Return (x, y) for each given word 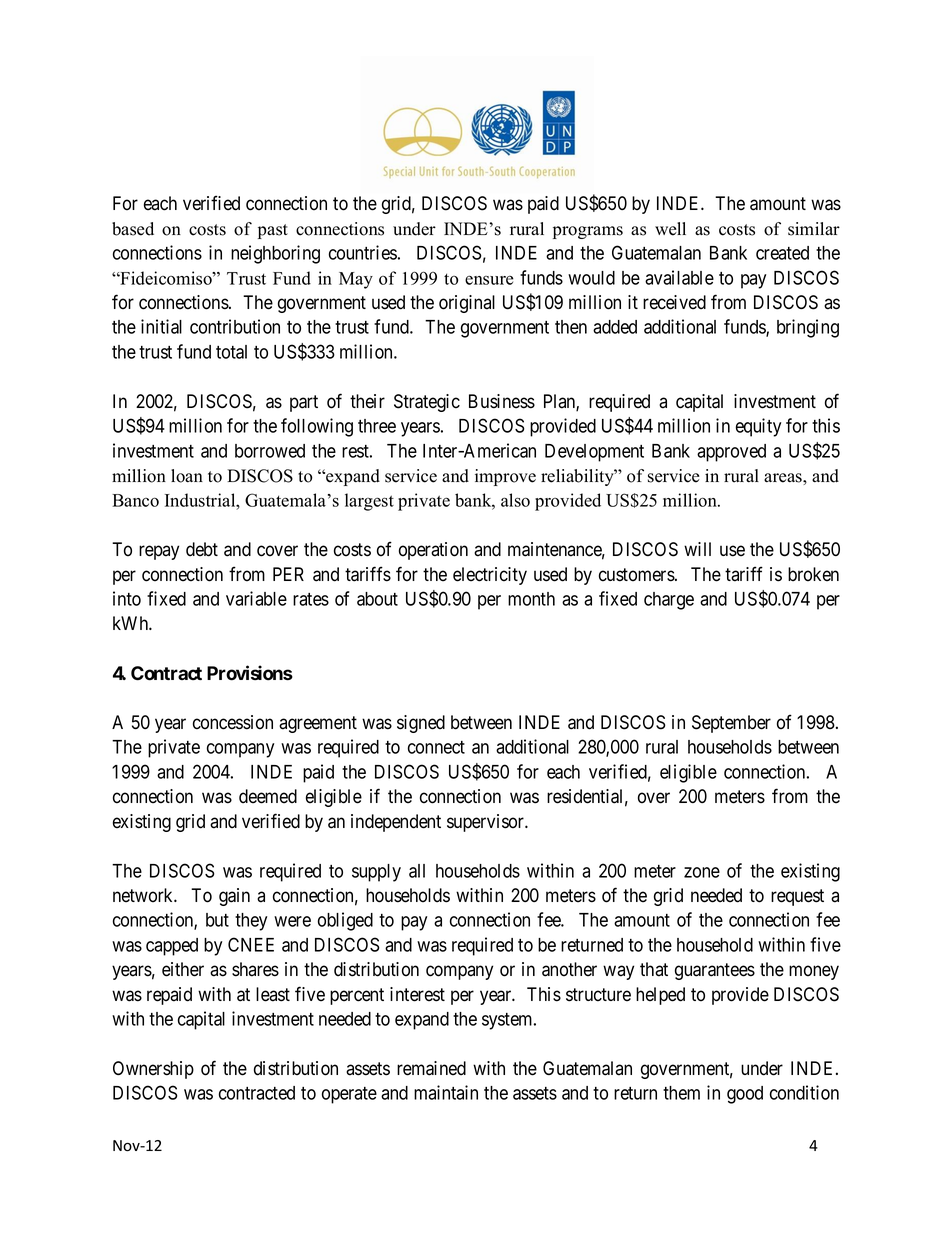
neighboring (275, 254)
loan (187, 476)
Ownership (153, 1070)
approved (731, 453)
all (417, 871)
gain (234, 897)
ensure (489, 280)
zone (702, 872)
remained (431, 1068)
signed (421, 724)
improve (505, 477)
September (731, 724)
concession (233, 722)
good (745, 1095)
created (782, 253)
